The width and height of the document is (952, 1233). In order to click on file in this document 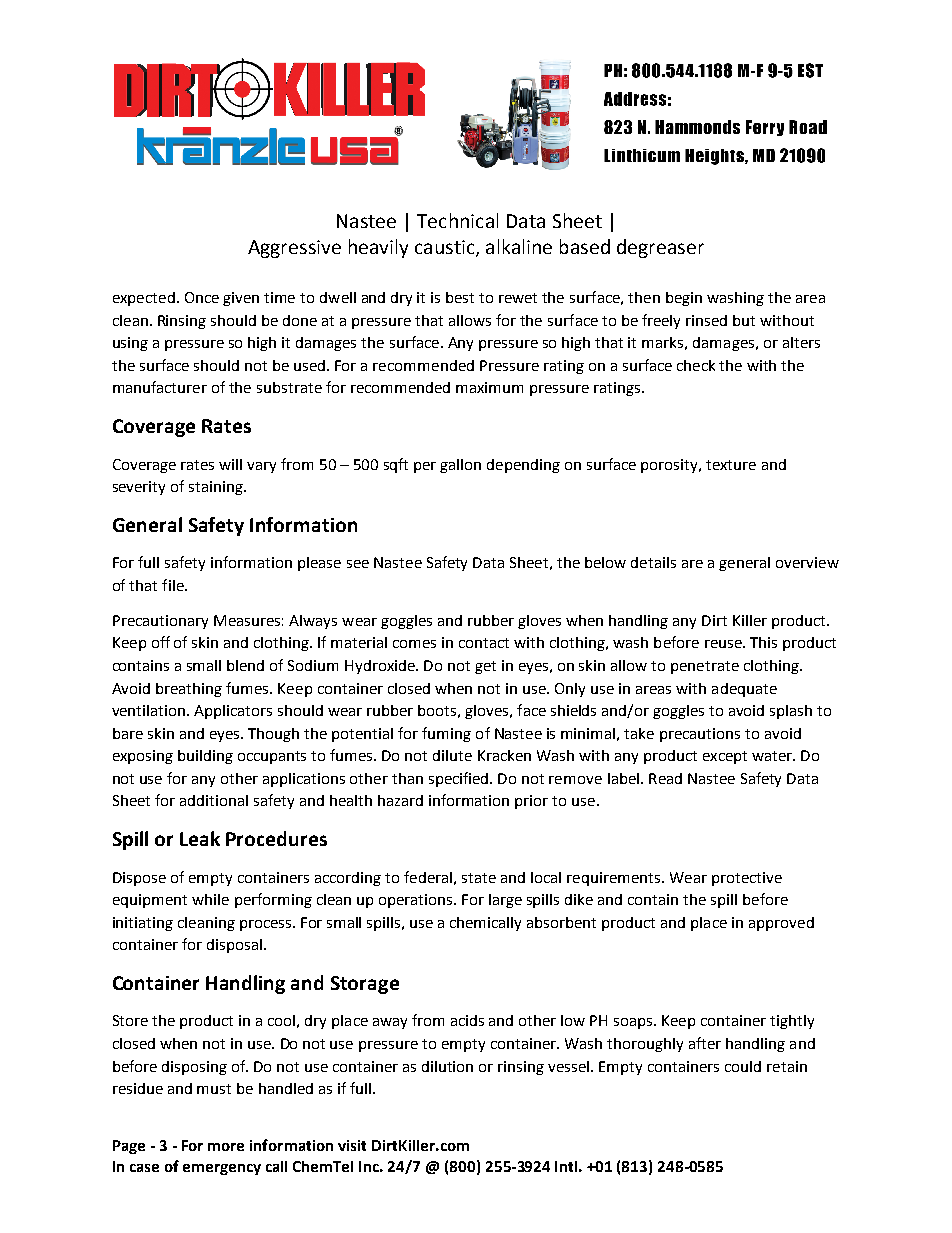, I will do `click(174, 585)`.
